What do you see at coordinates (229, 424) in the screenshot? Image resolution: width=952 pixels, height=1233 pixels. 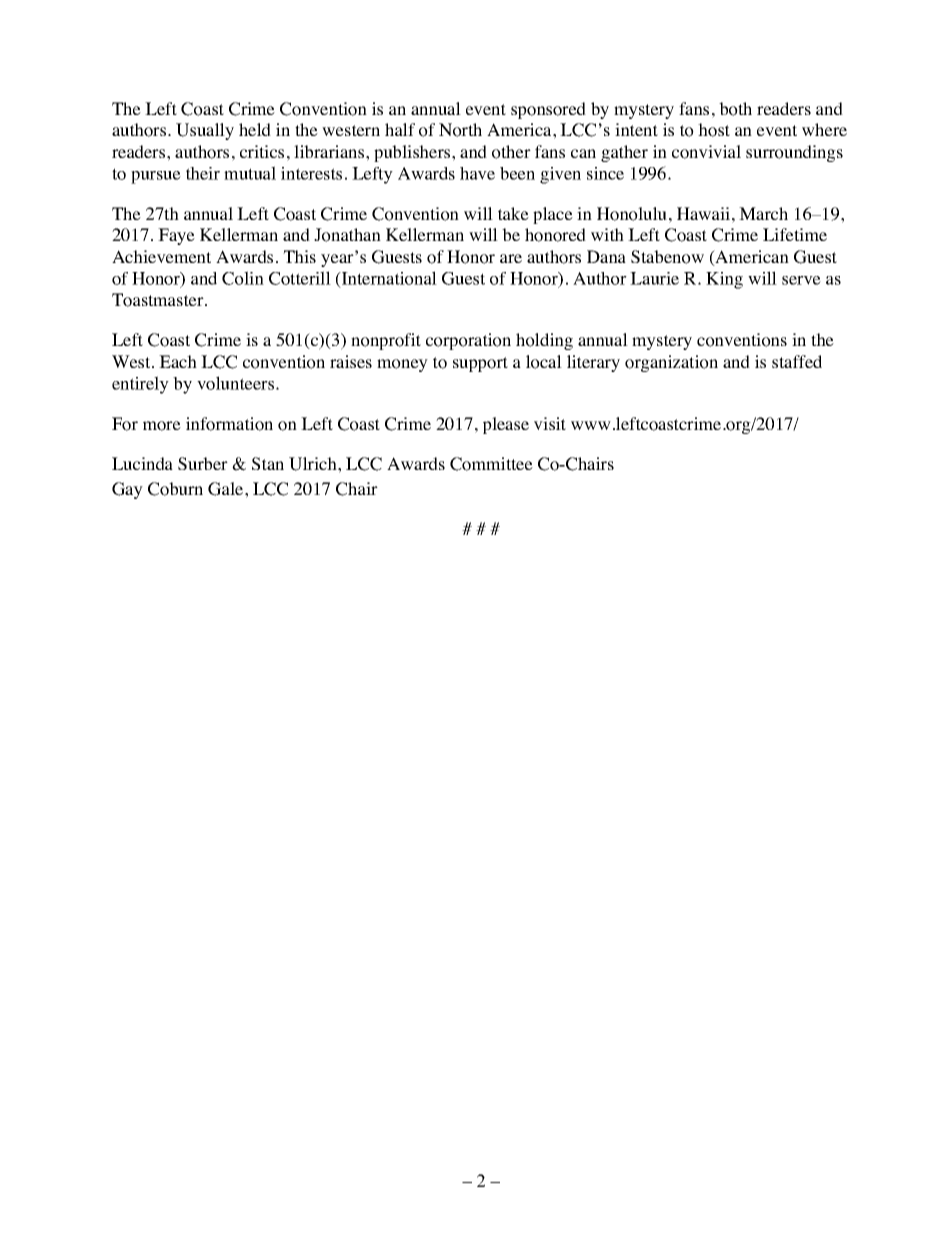 I see `information` at bounding box center [229, 424].
